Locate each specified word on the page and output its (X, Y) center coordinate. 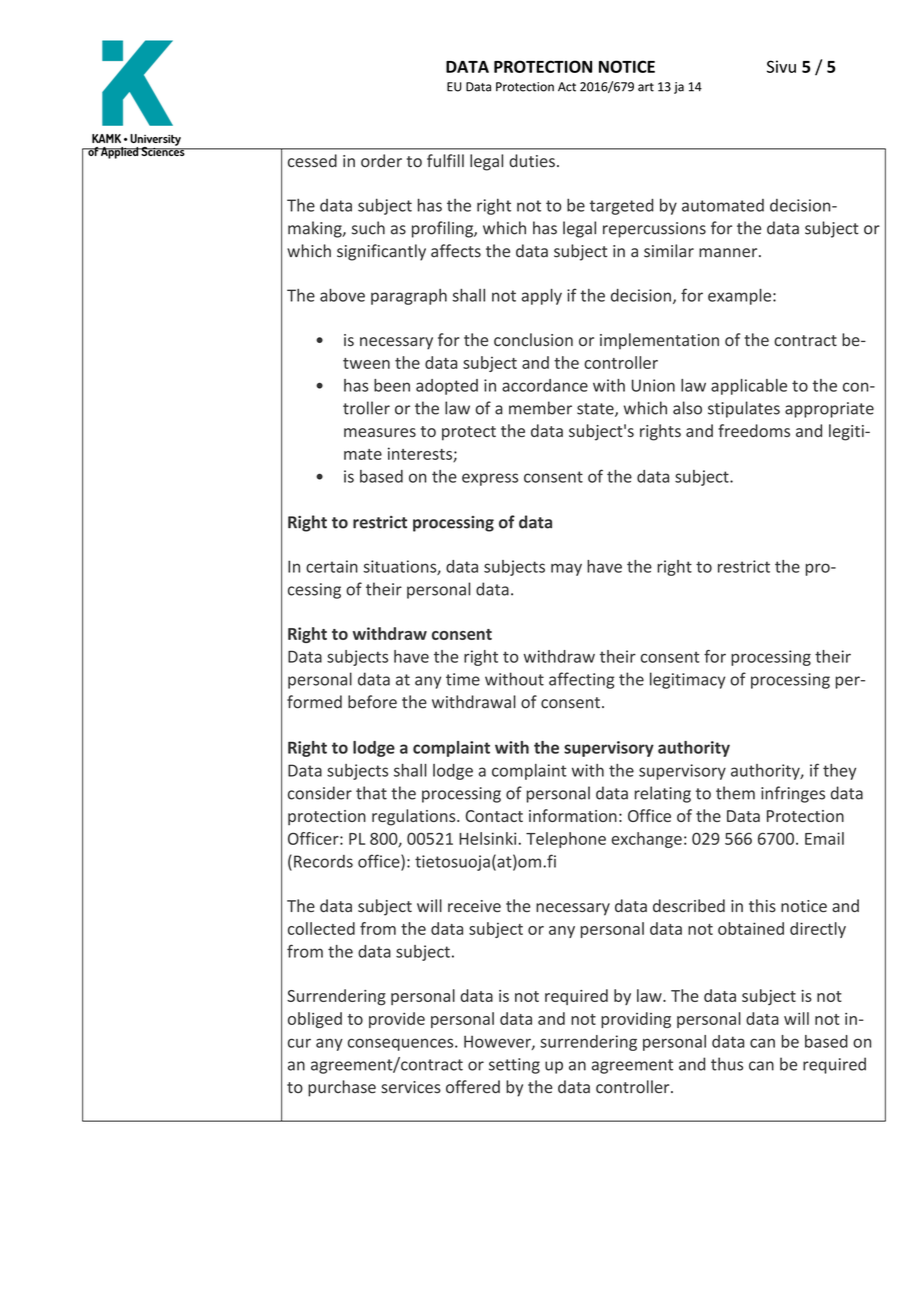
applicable (749, 387)
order (381, 161)
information (573, 815)
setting (514, 1066)
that (371, 793)
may (566, 569)
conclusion (533, 339)
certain (332, 566)
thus (727, 1064)
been (392, 385)
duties (532, 161)
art (646, 87)
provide (397, 1020)
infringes (793, 794)
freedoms (754, 430)
